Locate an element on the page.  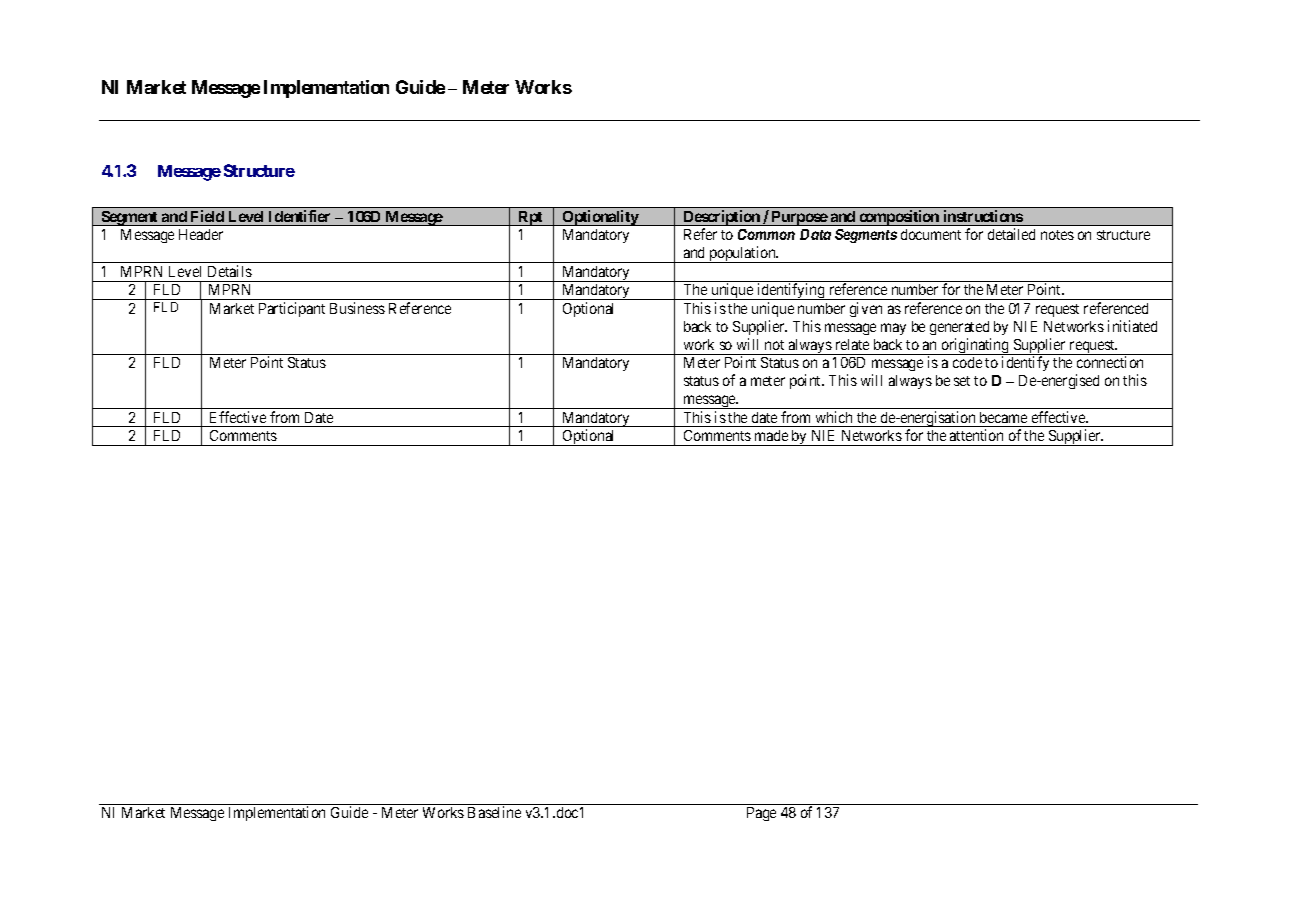
Page is located at coordinates (761, 814).
